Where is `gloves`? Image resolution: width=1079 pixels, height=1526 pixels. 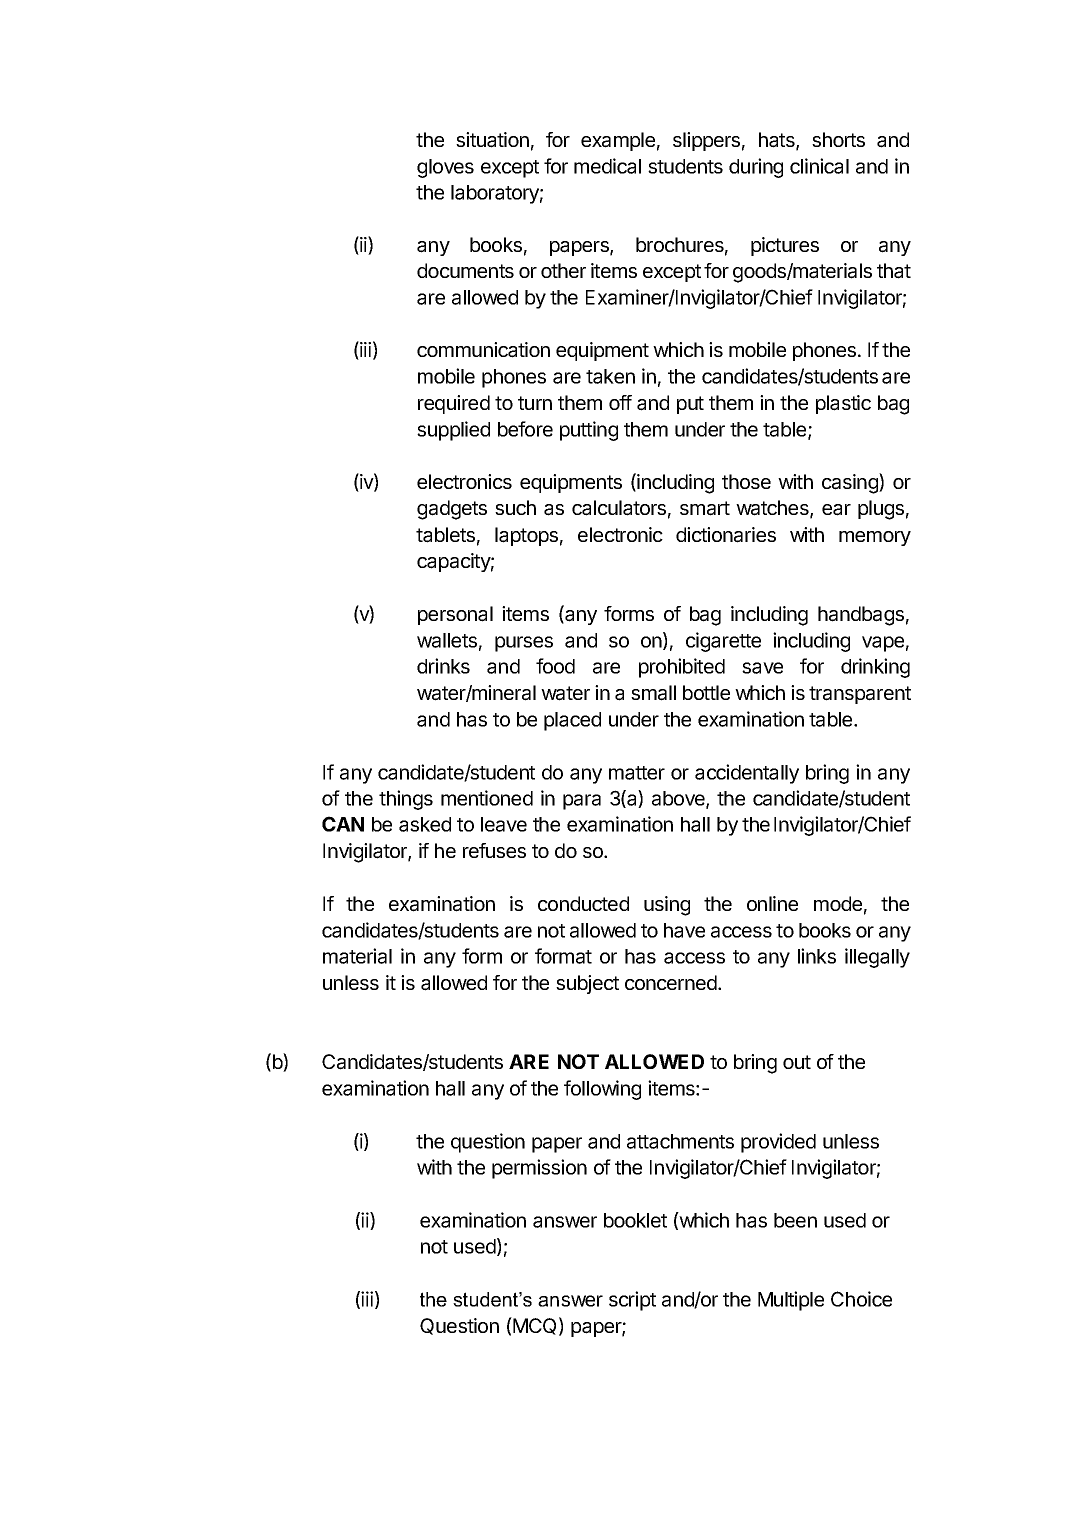 gloves is located at coordinates (445, 168).
